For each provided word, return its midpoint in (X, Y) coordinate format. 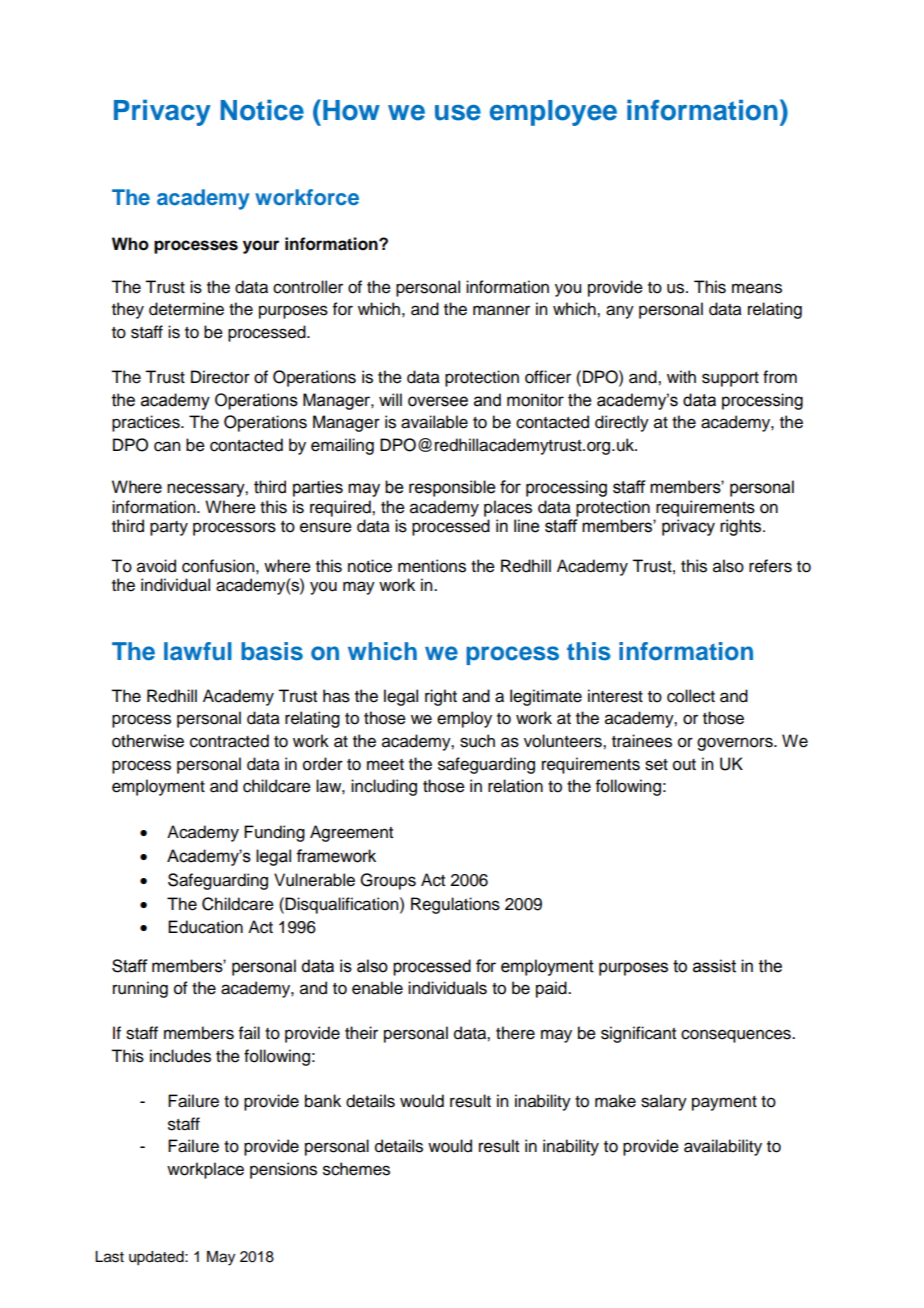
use (458, 113)
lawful (198, 651)
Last (109, 1257)
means (757, 288)
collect (691, 696)
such (477, 741)
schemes (356, 1169)
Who (130, 244)
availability (723, 1147)
